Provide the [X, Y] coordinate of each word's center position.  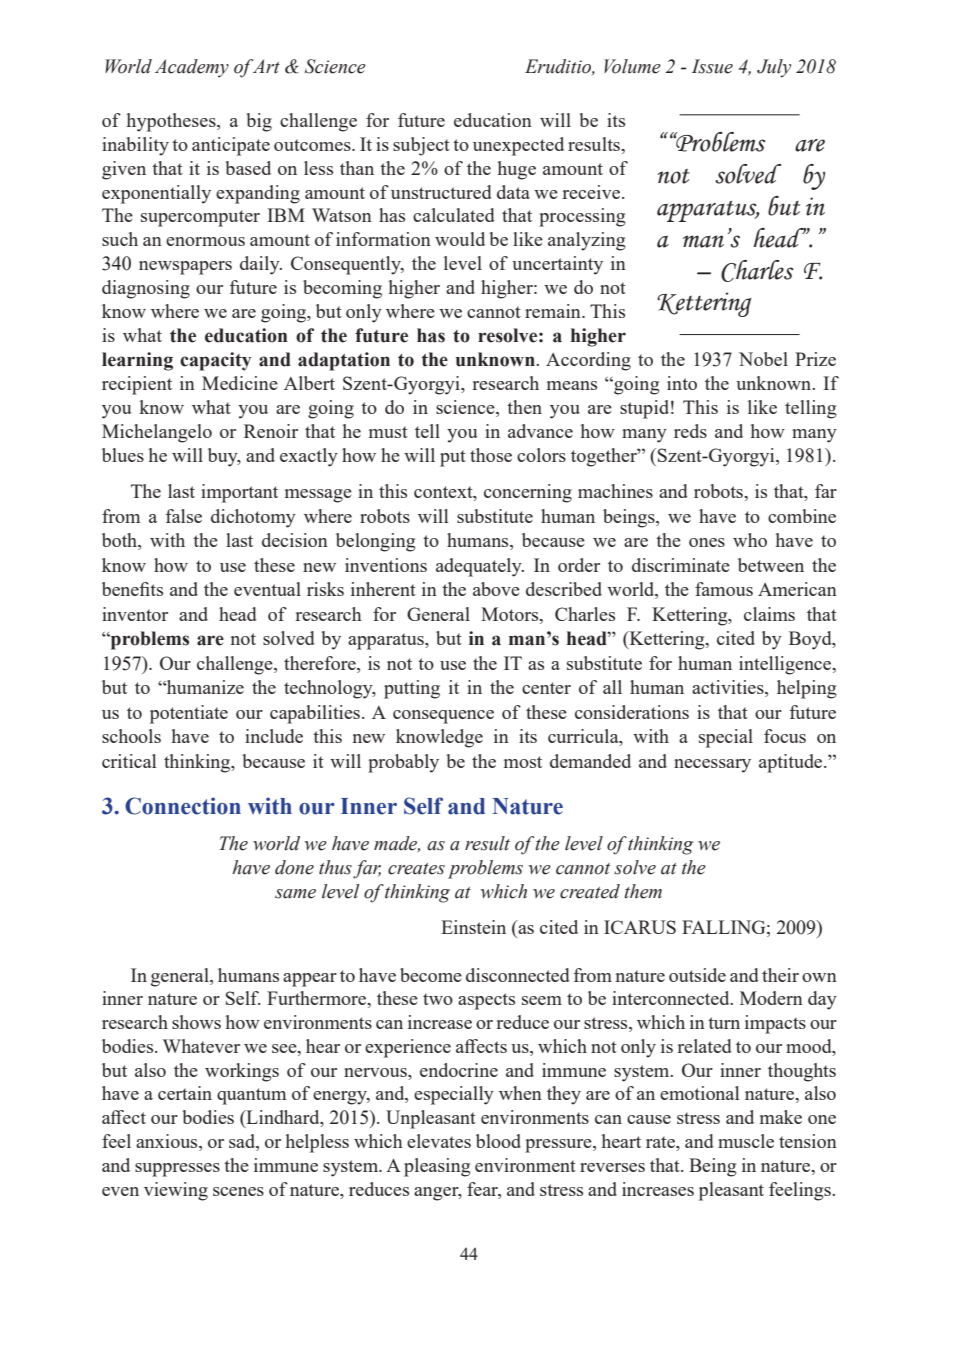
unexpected [518, 146]
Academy [192, 68]
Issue [712, 66]
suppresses [177, 1170]
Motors [511, 614]
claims [769, 614]
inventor [135, 614]
